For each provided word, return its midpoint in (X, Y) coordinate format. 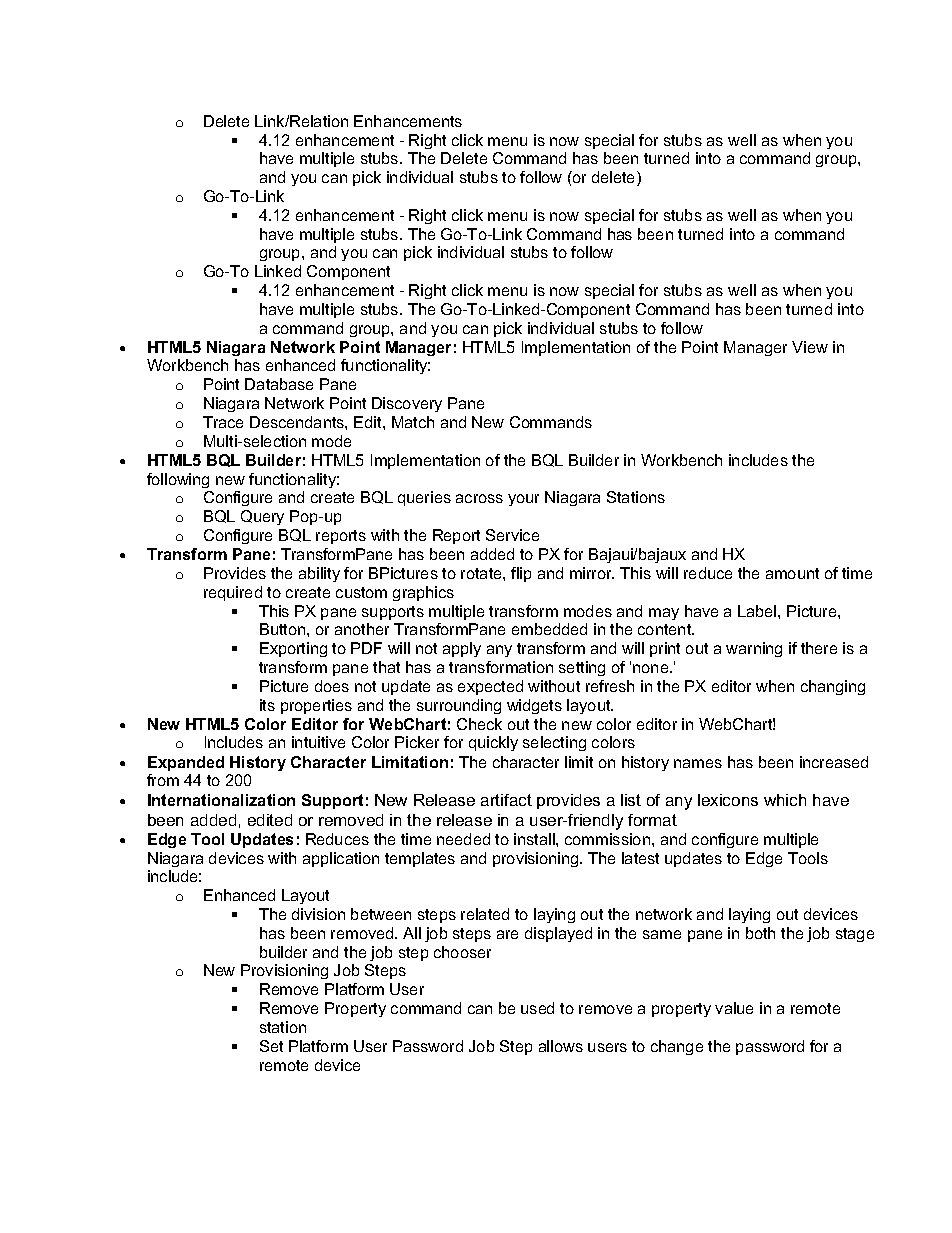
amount (792, 573)
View (810, 347)
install (535, 839)
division (318, 914)
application (341, 859)
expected (490, 687)
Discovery (407, 404)
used (537, 1008)
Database (279, 384)
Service (512, 535)
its (267, 705)
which (785, 800)
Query (262, 517)
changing (833, 687)
